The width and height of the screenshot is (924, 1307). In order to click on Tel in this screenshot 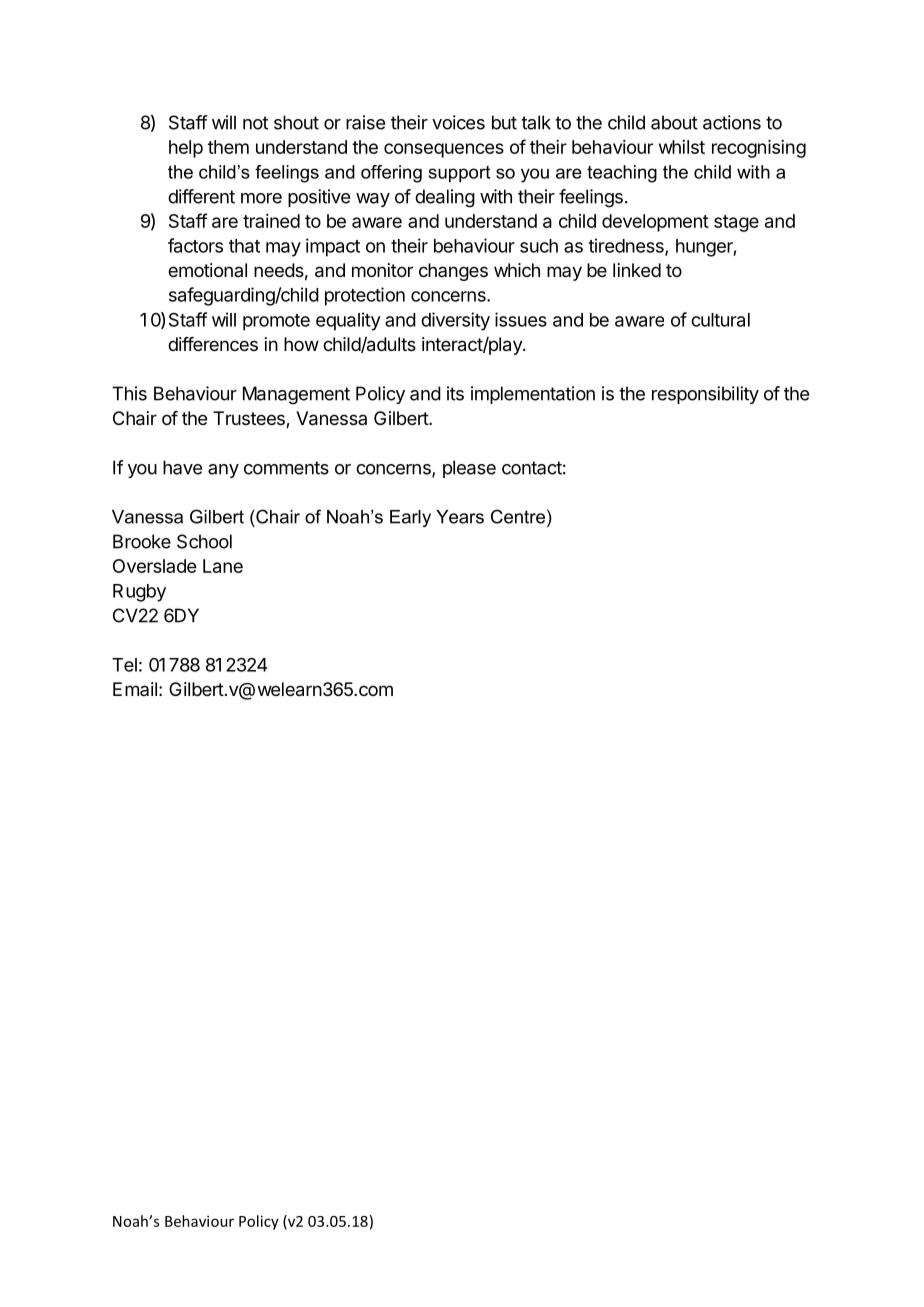, I will do `click(124, 665)`.
